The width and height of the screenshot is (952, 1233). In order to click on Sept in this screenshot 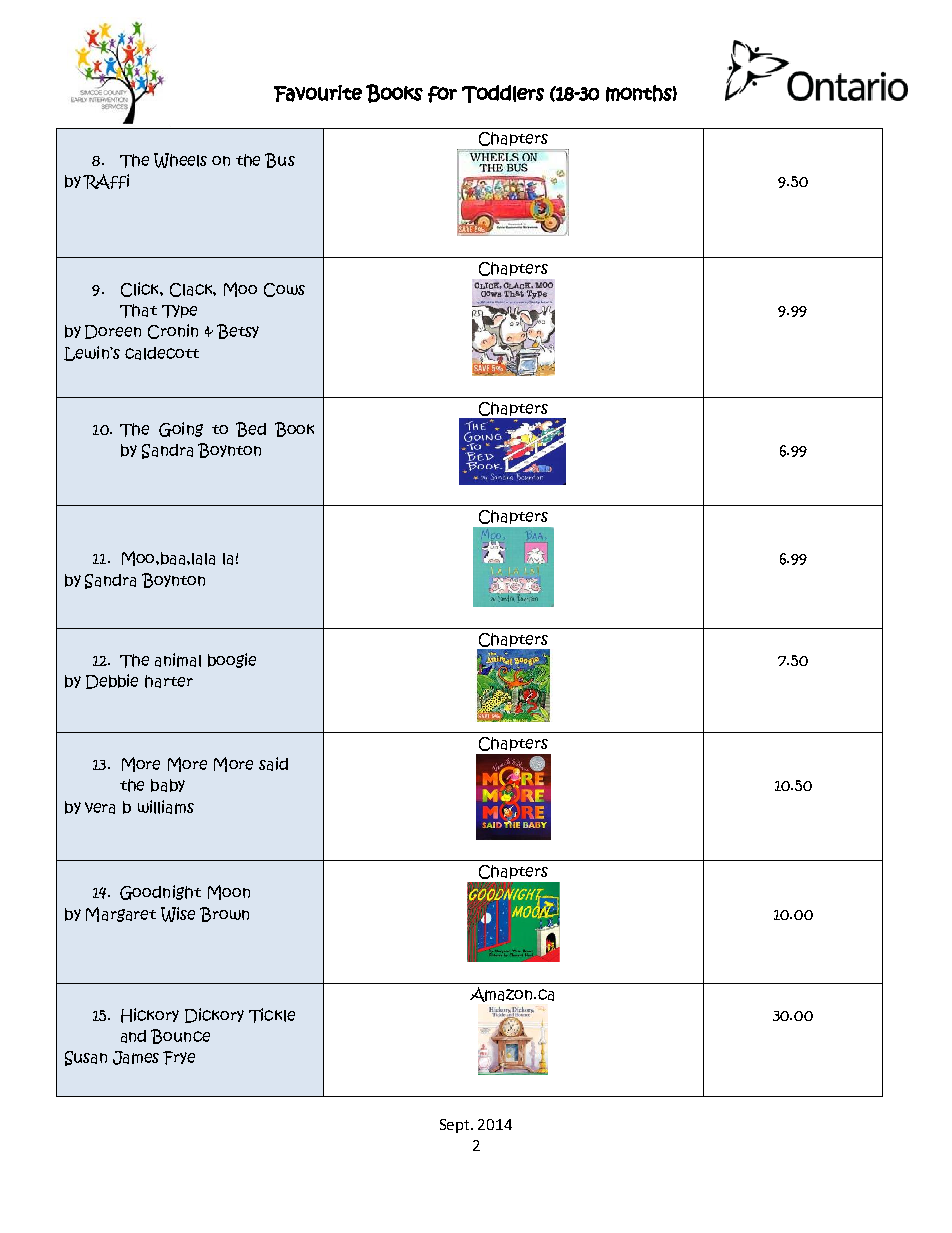, I will do `click(456, 1126)`.
